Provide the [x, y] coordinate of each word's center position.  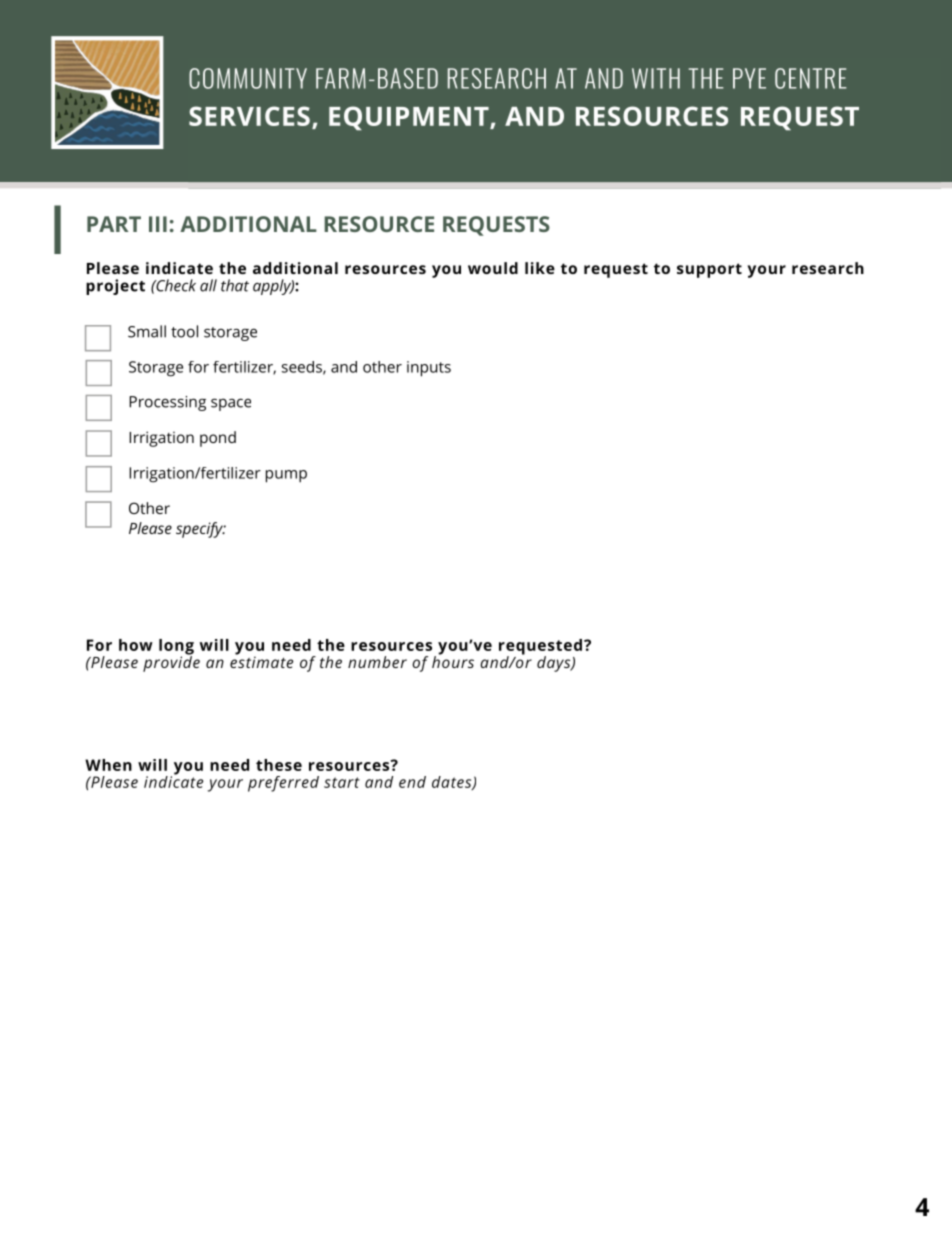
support [709, 270]
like [540, 268]
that [235, 285]
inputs [429, 369]
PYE [749, 78]
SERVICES [249, 116]
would [493, 268]
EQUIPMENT [410, 118]
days [555, 664]
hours [453, 661]
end [412, 782]
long [176, 648]
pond [218, 439]
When [108, 765]
